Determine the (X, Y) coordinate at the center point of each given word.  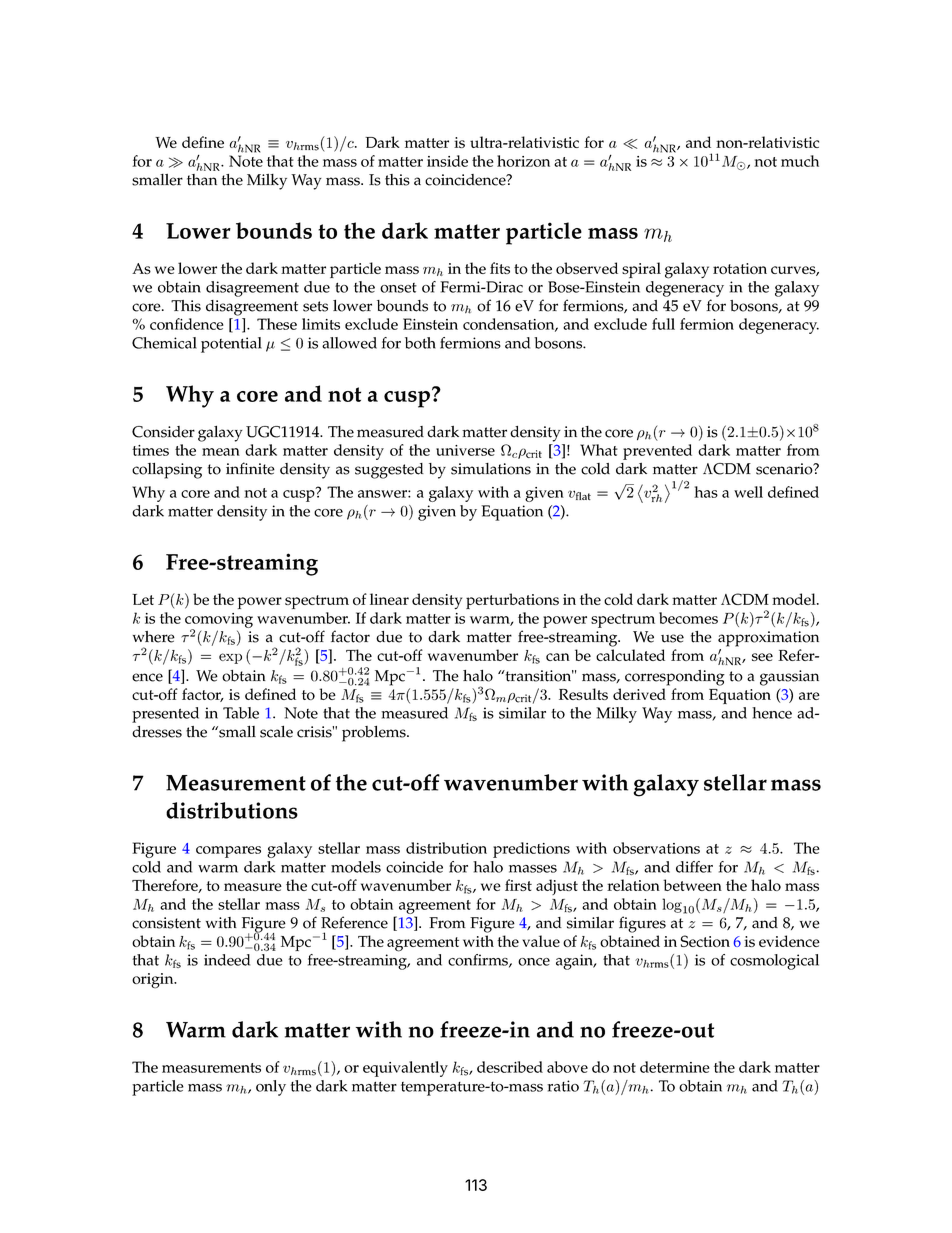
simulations (491, 469)
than (202, 180)
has (706, 492)
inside (447, 161)
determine (675, 1067)
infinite (250, 468)
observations (656, 848)
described (510, 1067)
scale (276, 731)
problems (375, 733)
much (800, 161)
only (271, 1088)
